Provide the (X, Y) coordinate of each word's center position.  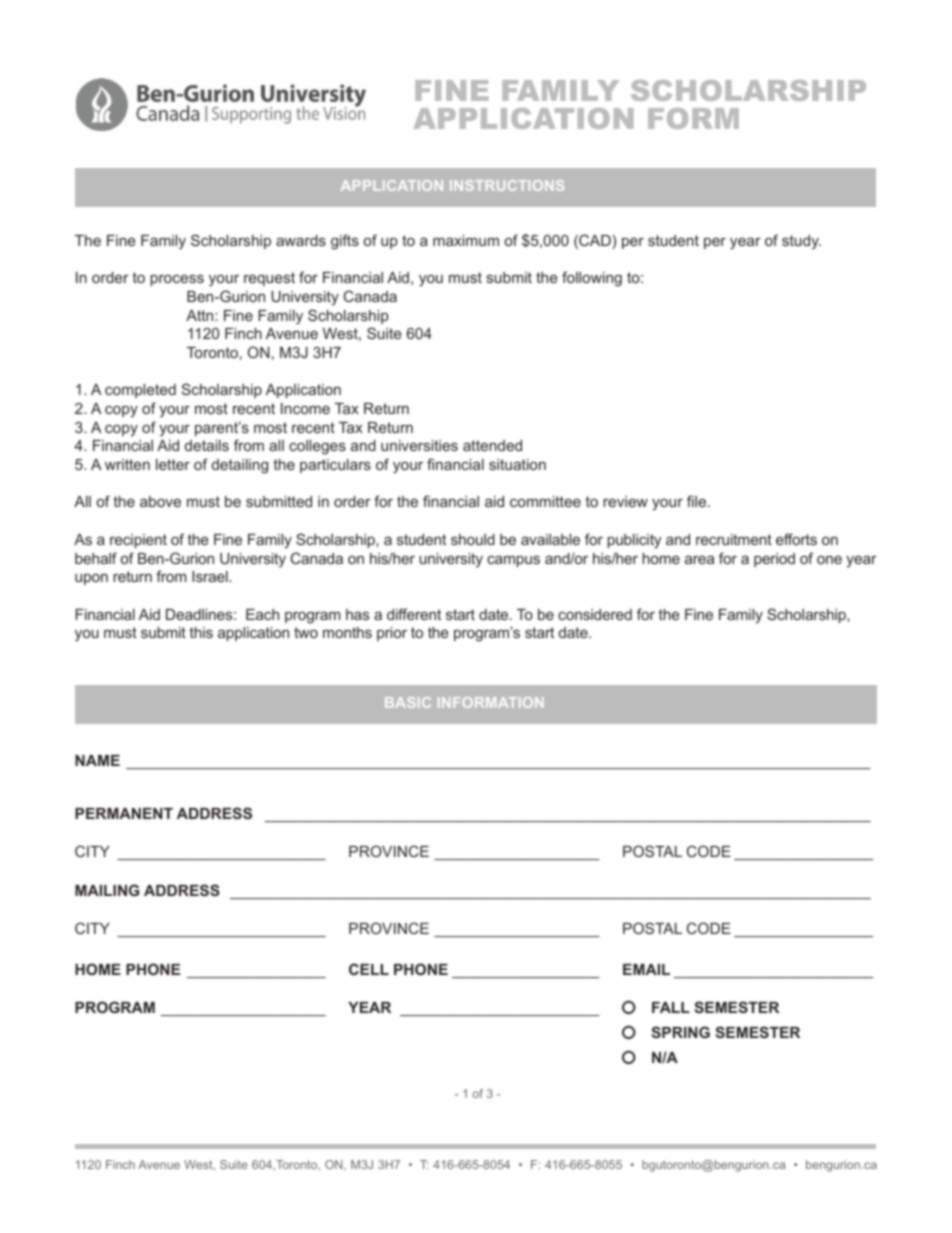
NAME (97, 760)
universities (419, 445)
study (801, 242)
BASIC (408, 702)
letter (173, 464)
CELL (369, 969)
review (625, 501)
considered (595, 614)
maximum (466, 240)
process (177, 280)
